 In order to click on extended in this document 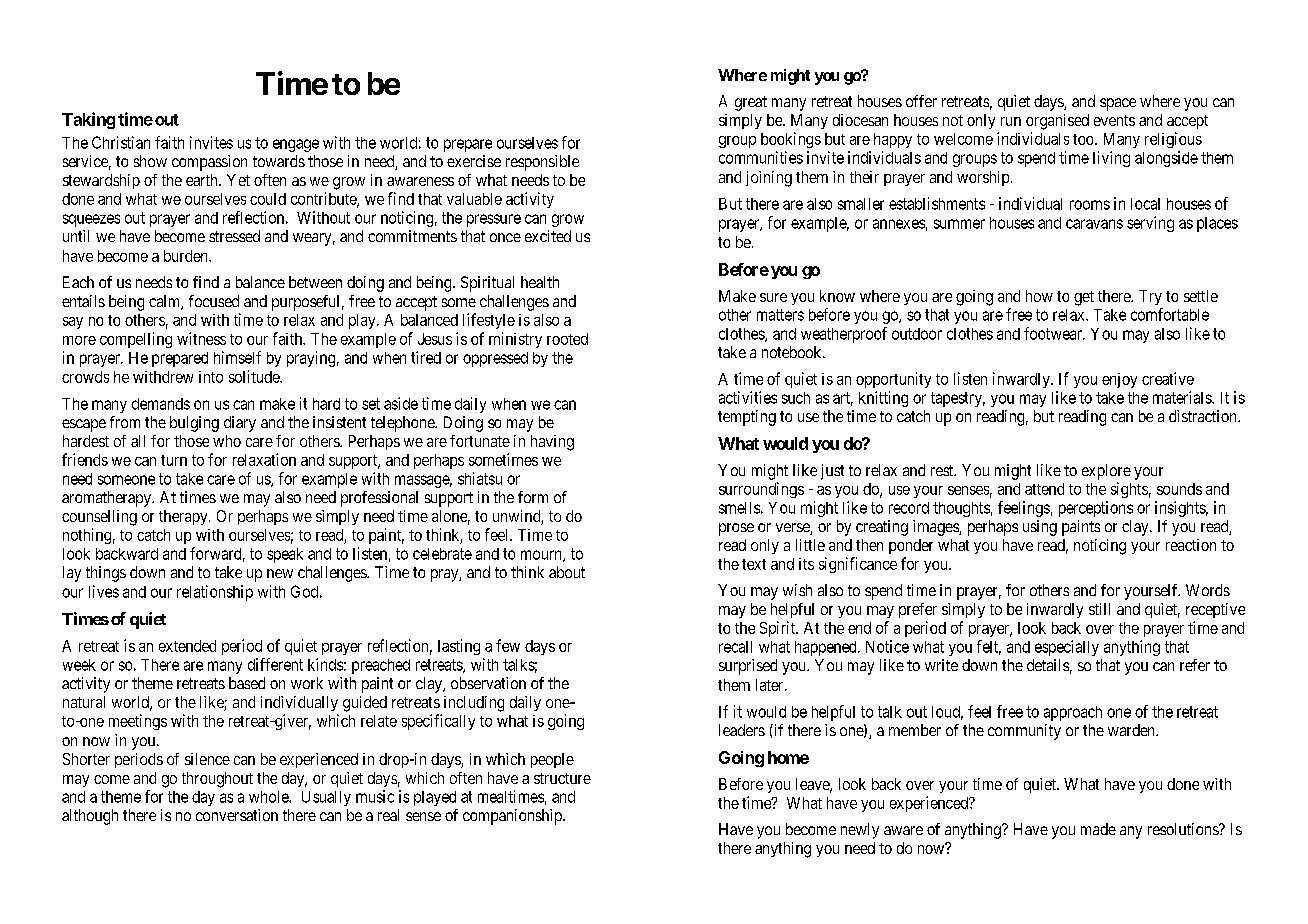, I will do `click(187, 646)`.
